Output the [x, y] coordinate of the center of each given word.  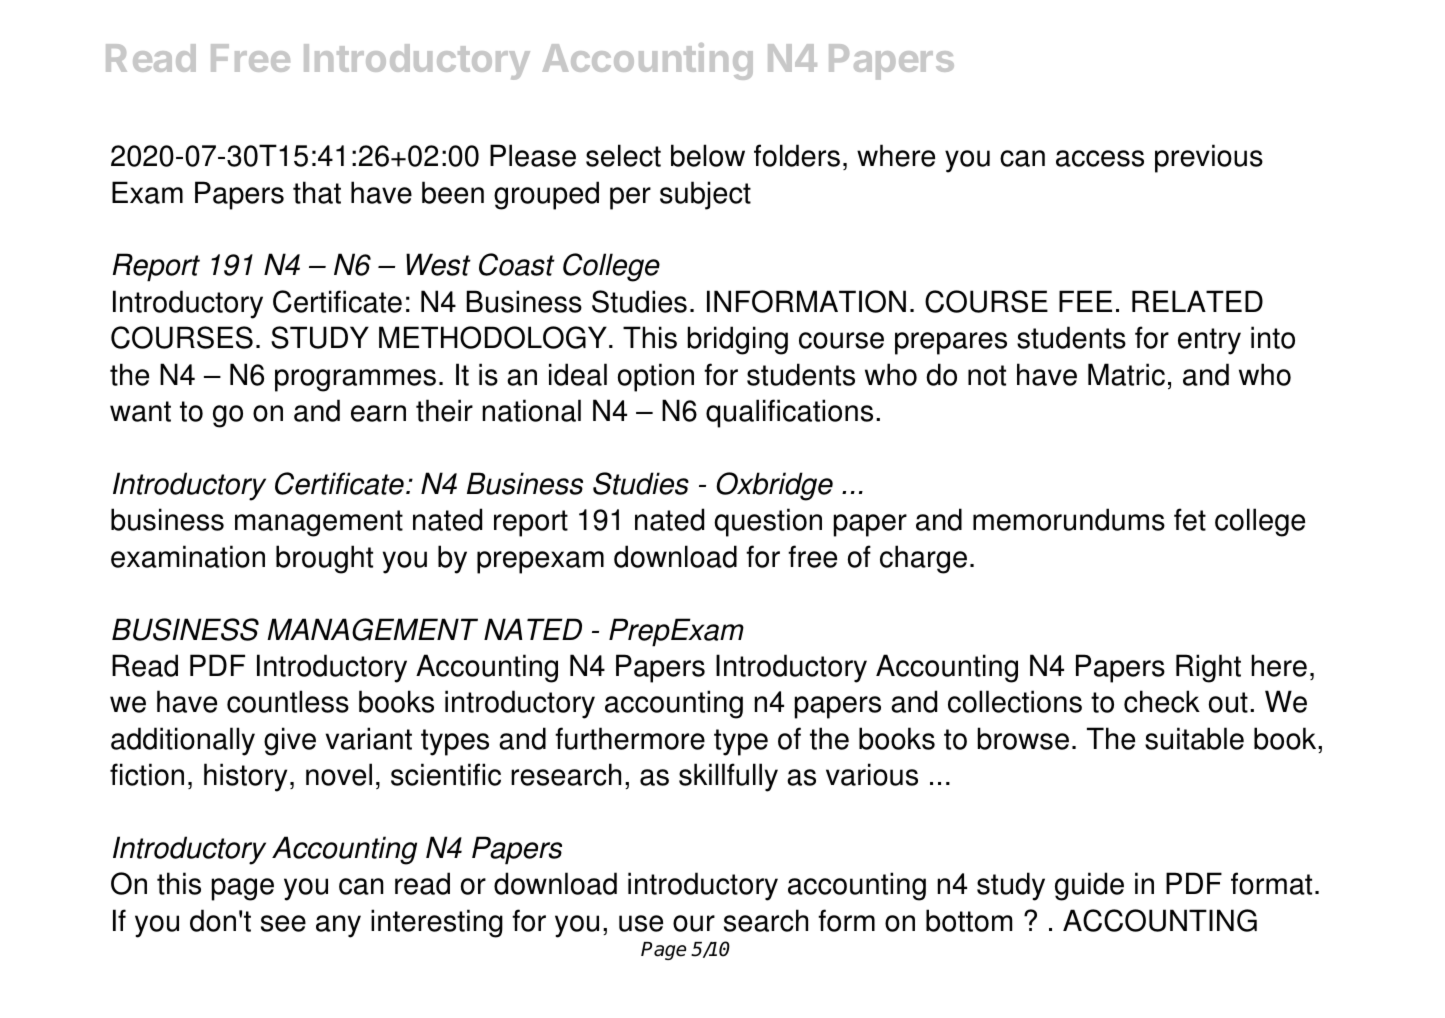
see [283, 923]
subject [705, 195]
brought [324, 559]
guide [1089, 886]
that [317, 192]
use [641, 923]
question [768, 522]
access [1100, 158]
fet [1190, 519]
